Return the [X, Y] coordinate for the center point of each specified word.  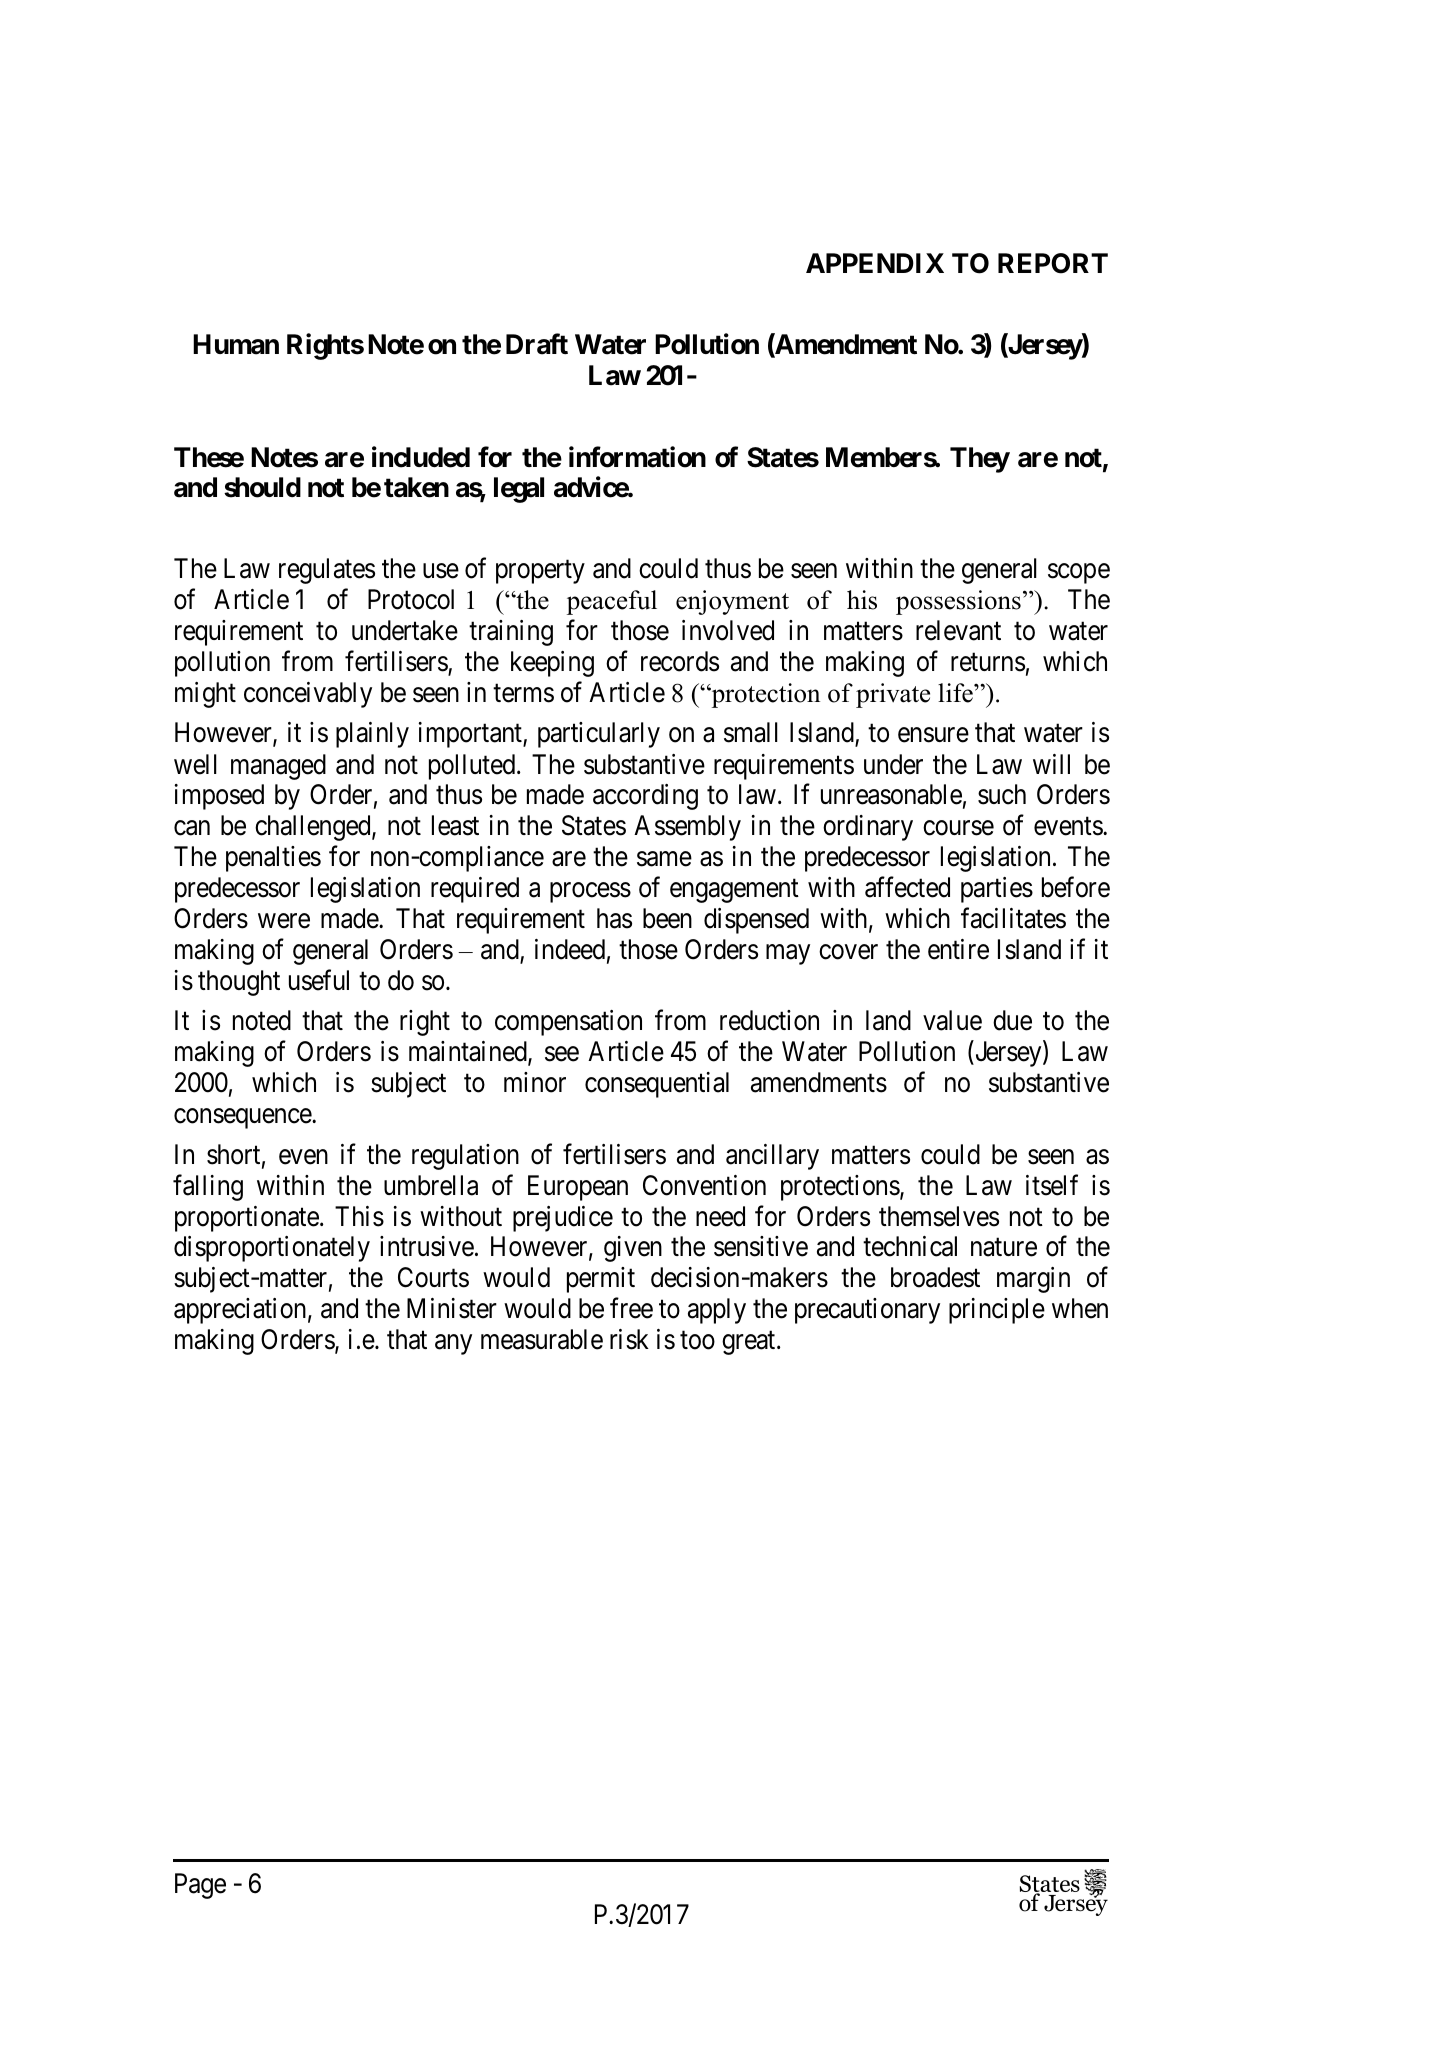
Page [200, 1886]
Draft [537, 344]
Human [236, 344]
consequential [657, 1085]
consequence [243, 1119]
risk [629, 1339]
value [952, 1020]
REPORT [1053, 263]
